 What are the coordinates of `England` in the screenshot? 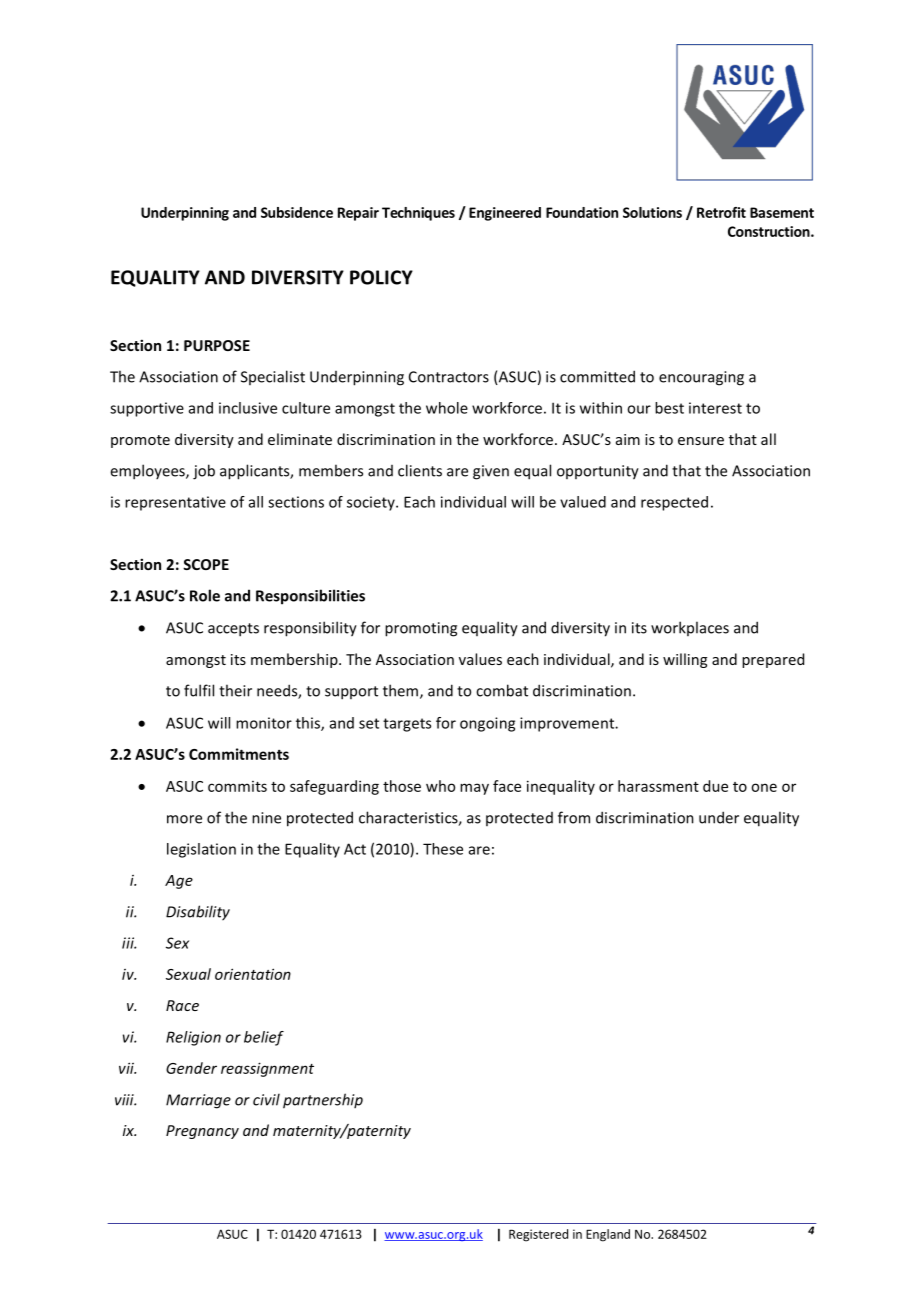 It's located at (608, 1235).
